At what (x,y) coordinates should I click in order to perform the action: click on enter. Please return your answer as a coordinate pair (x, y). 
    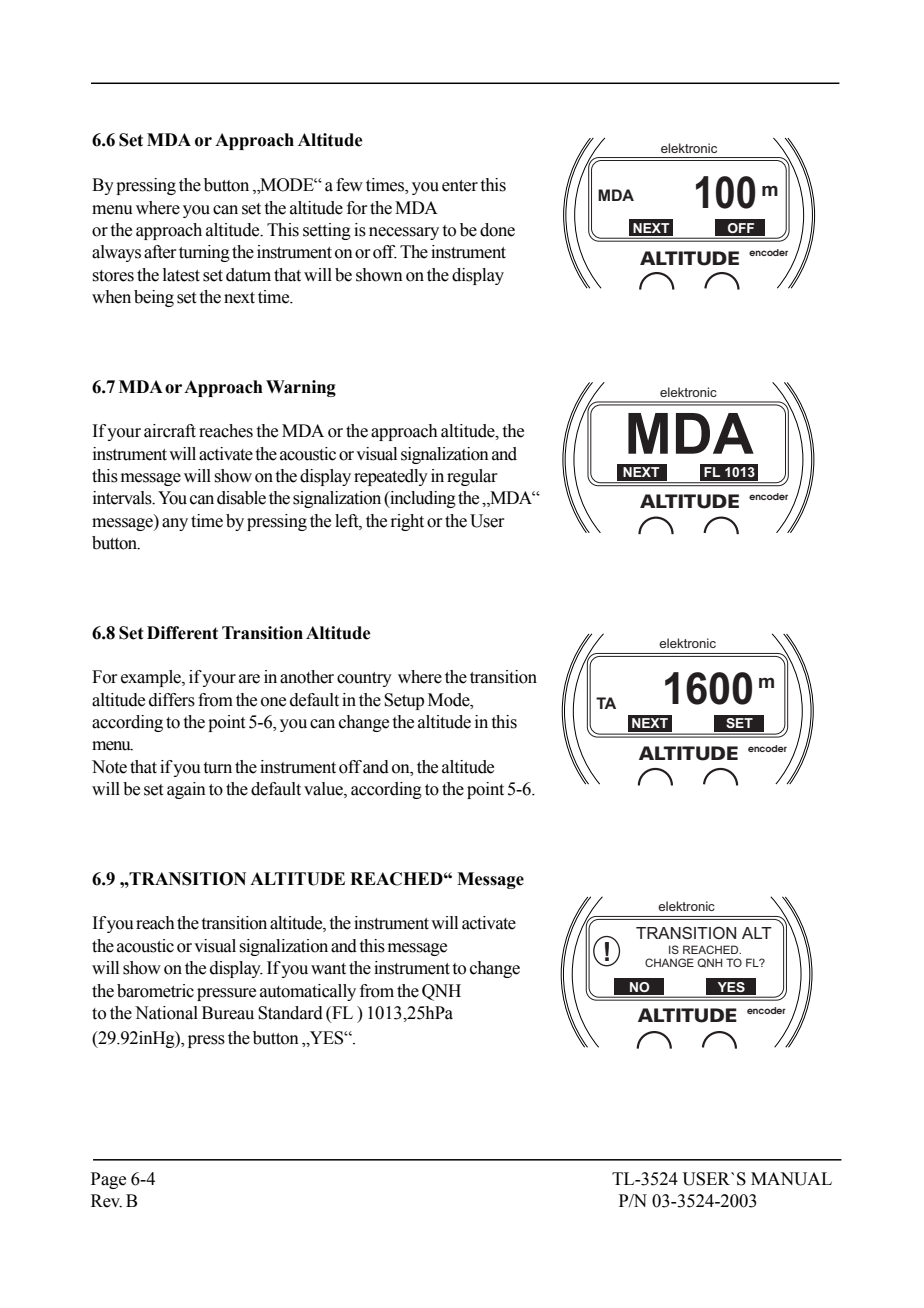
    Looking at the image, I should click on (460, 186).
